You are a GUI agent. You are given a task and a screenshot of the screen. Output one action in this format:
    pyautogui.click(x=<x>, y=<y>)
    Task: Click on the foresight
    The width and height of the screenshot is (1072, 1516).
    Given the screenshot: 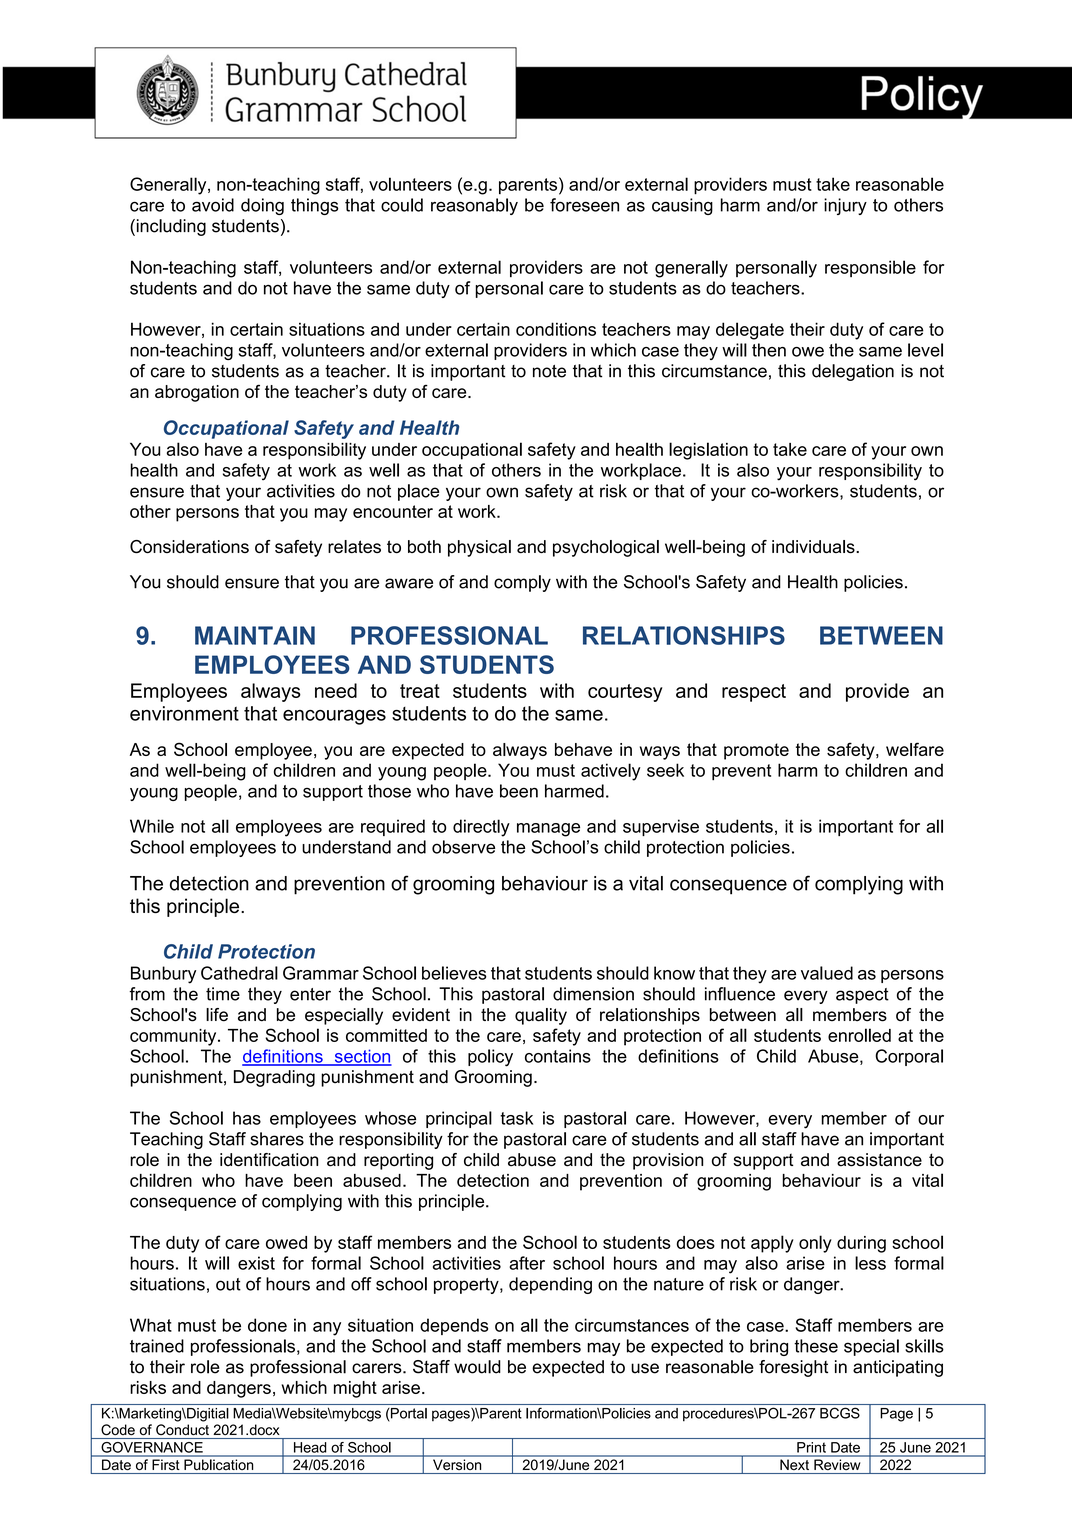 What is the action you would take?
    pyautogui.click(x=793, y=1368)
